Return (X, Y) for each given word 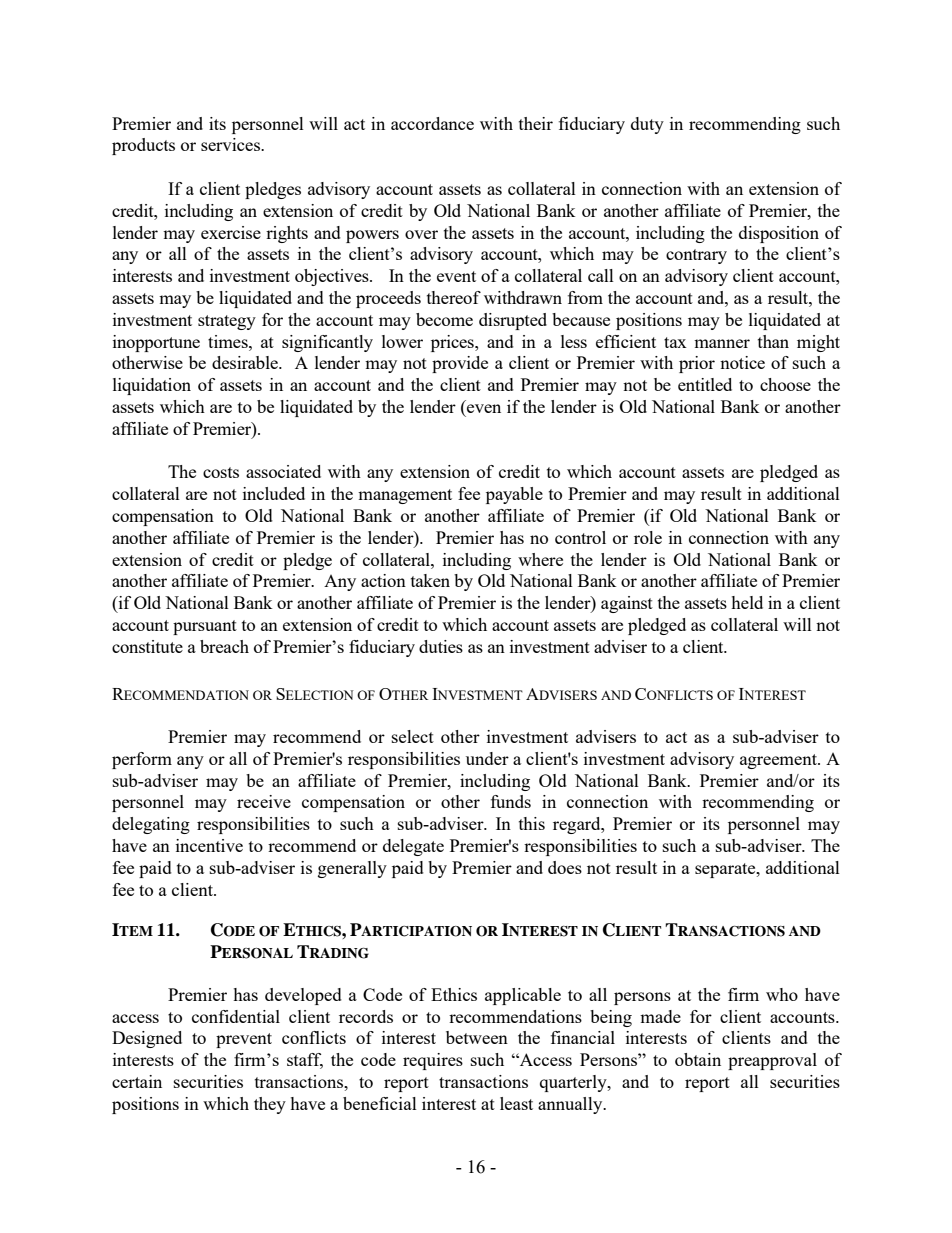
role (648, 537)
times (229, 341)
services (231, 144)
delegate (413, 847)
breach (224, 646)
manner (722, 343)
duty (647, 125)
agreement (779, 761)
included (274, 493)
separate (726, 870)
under (487, 758)
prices (453, 343)
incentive (209, 845)
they (270, 1105)
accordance (432, 123)
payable (514, 495)
